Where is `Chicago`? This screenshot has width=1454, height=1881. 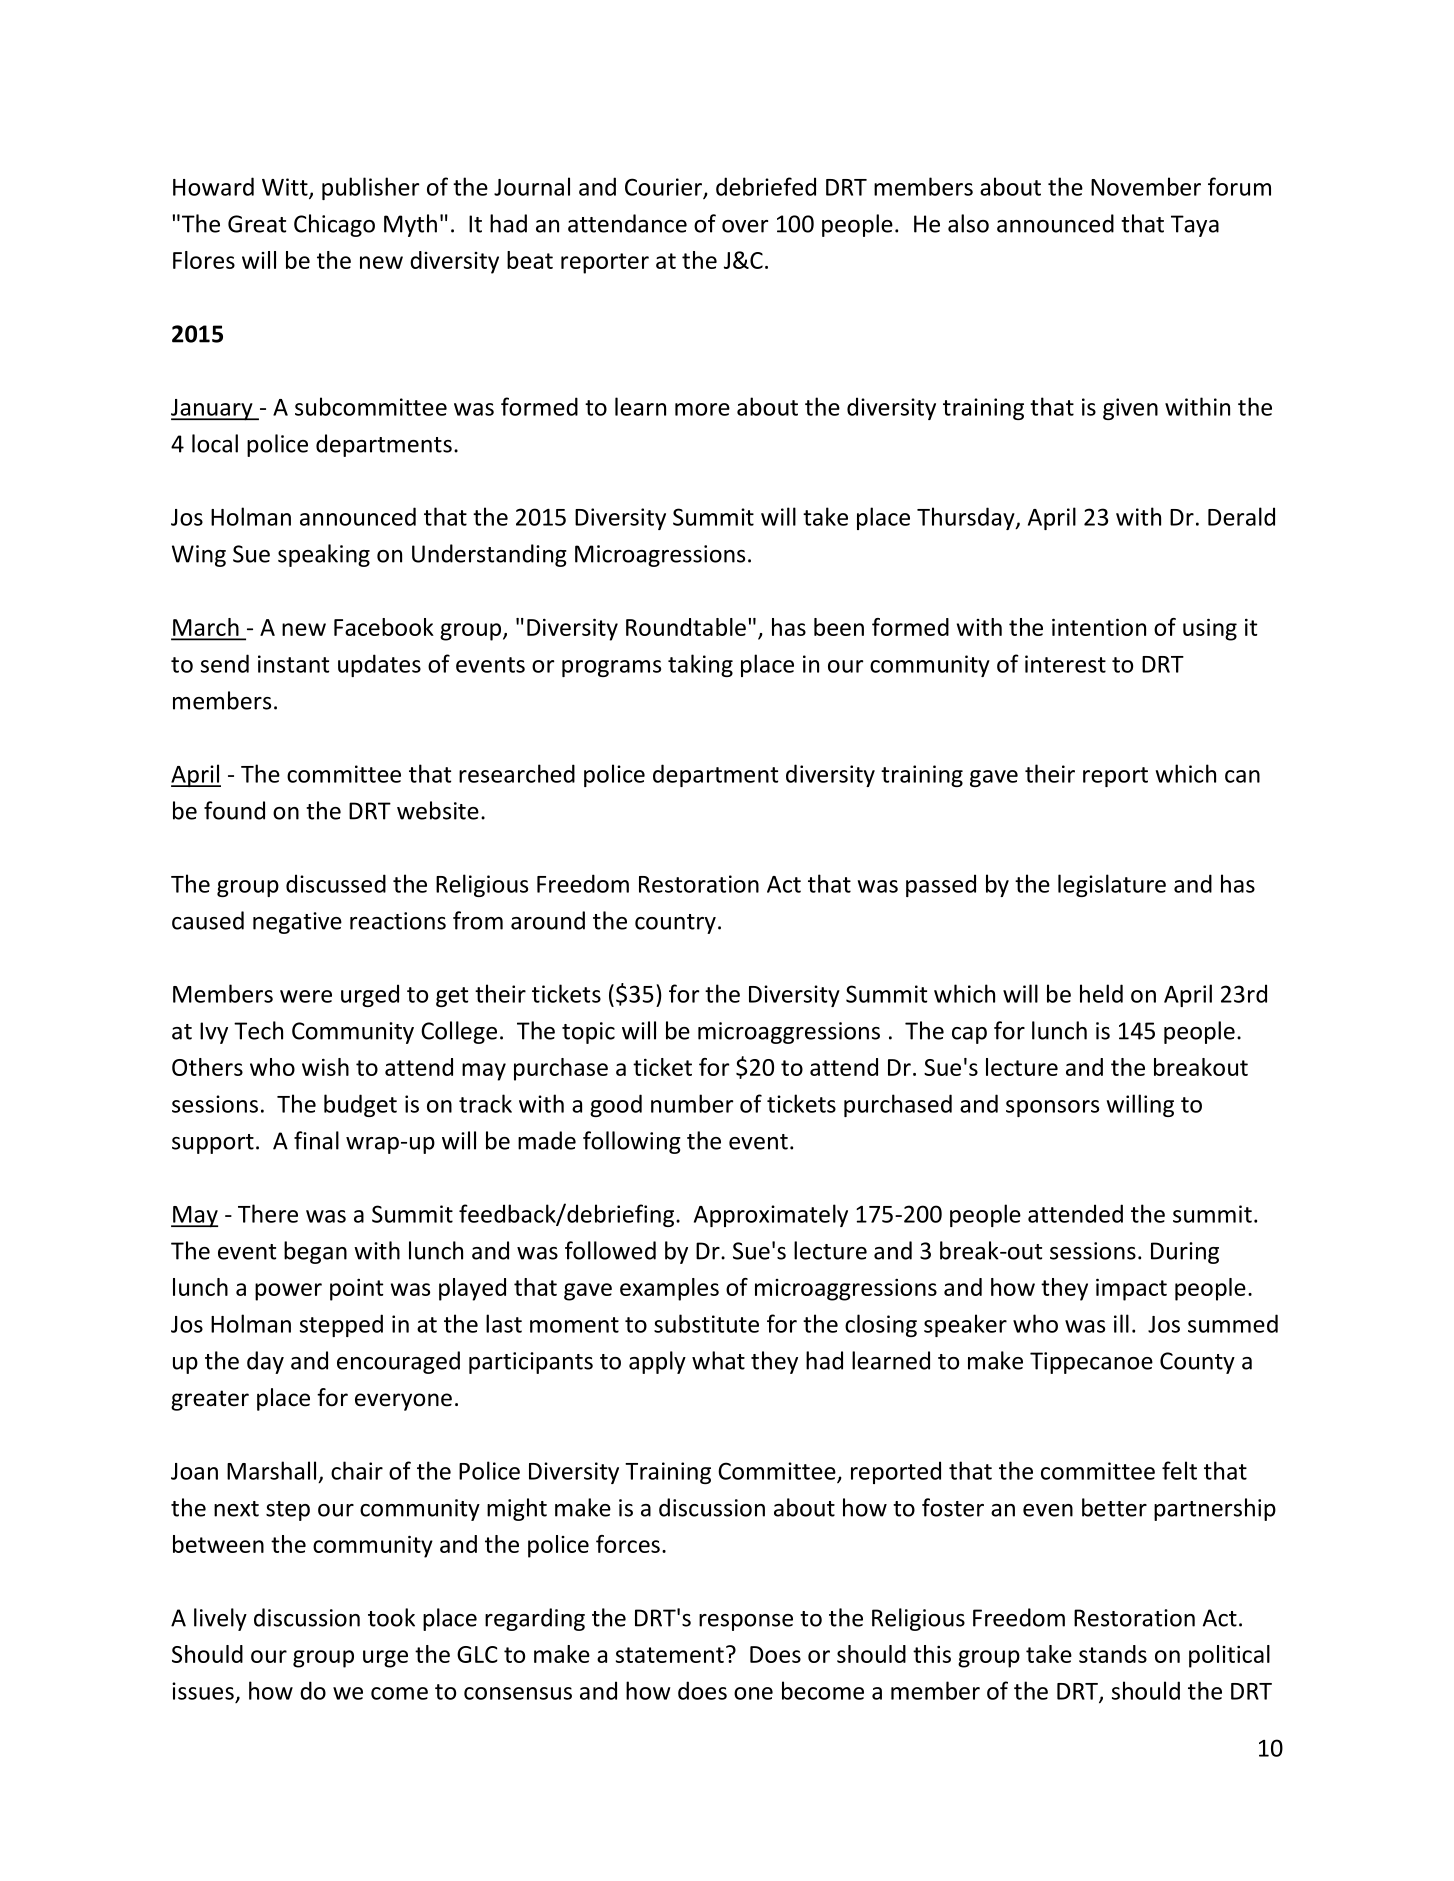
Chicago is located at coordinates (334, 225).
